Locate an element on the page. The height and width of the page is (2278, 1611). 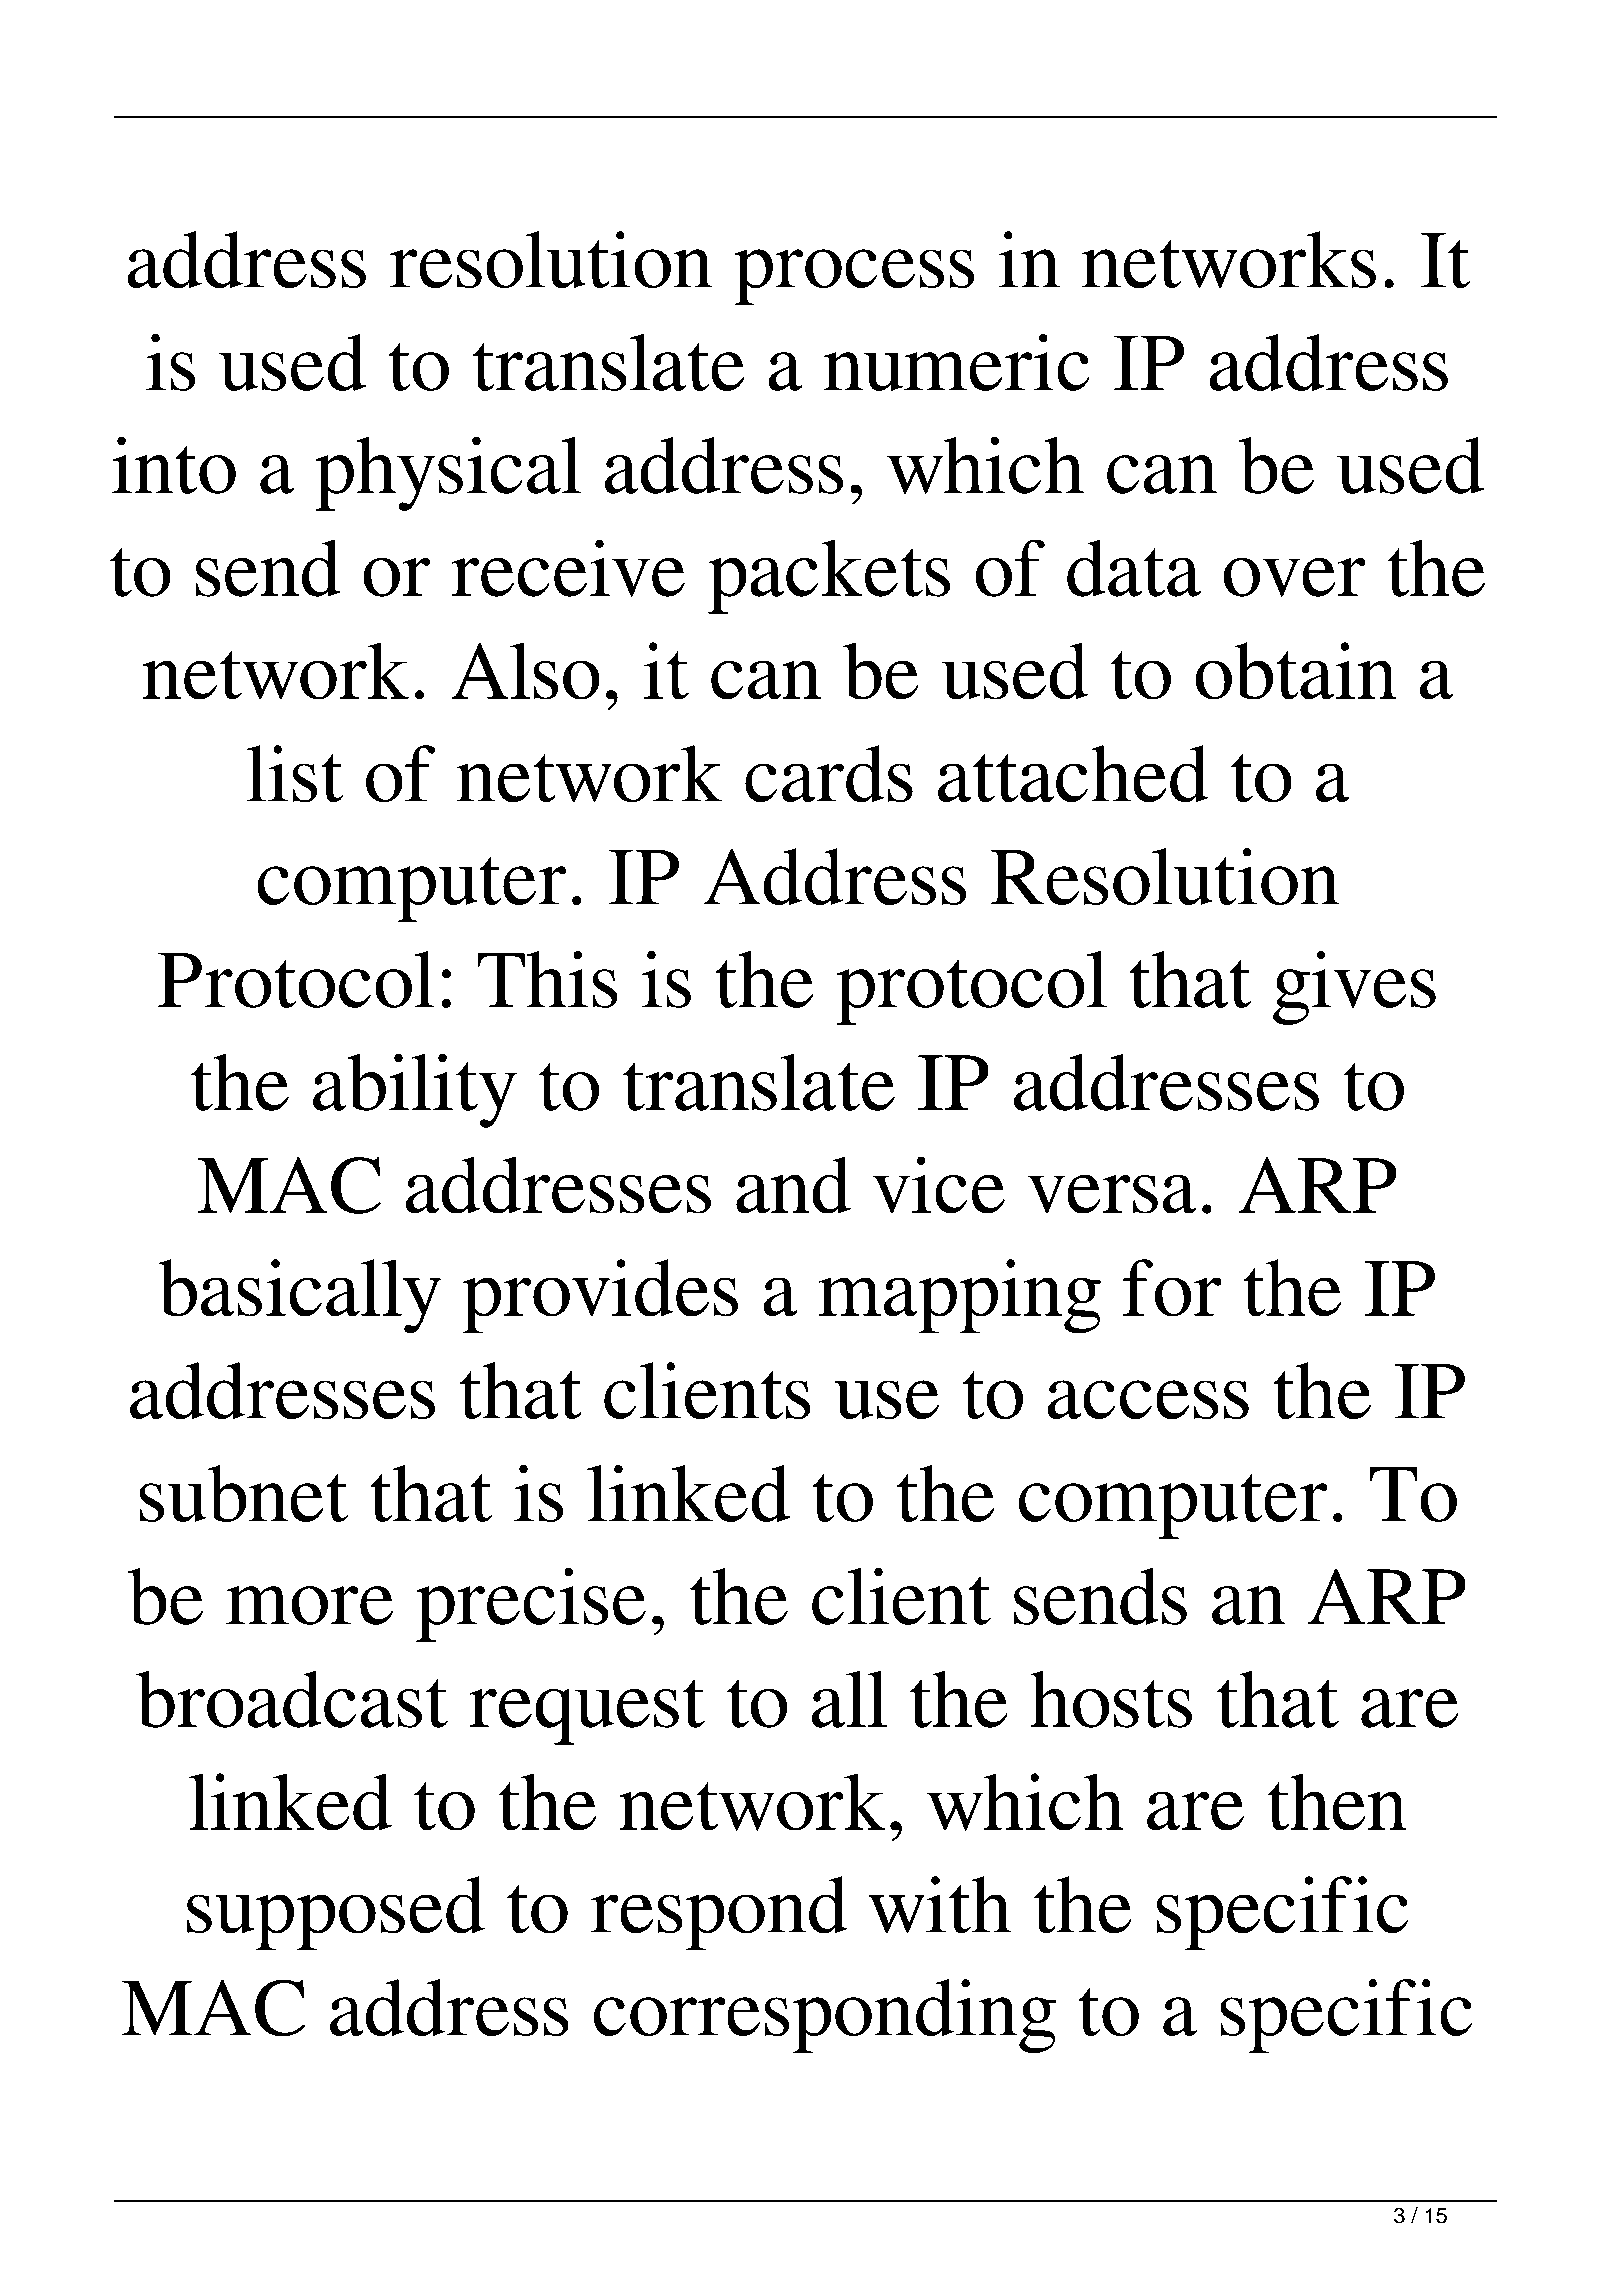
provides is located at coordinates (600, 1296).
